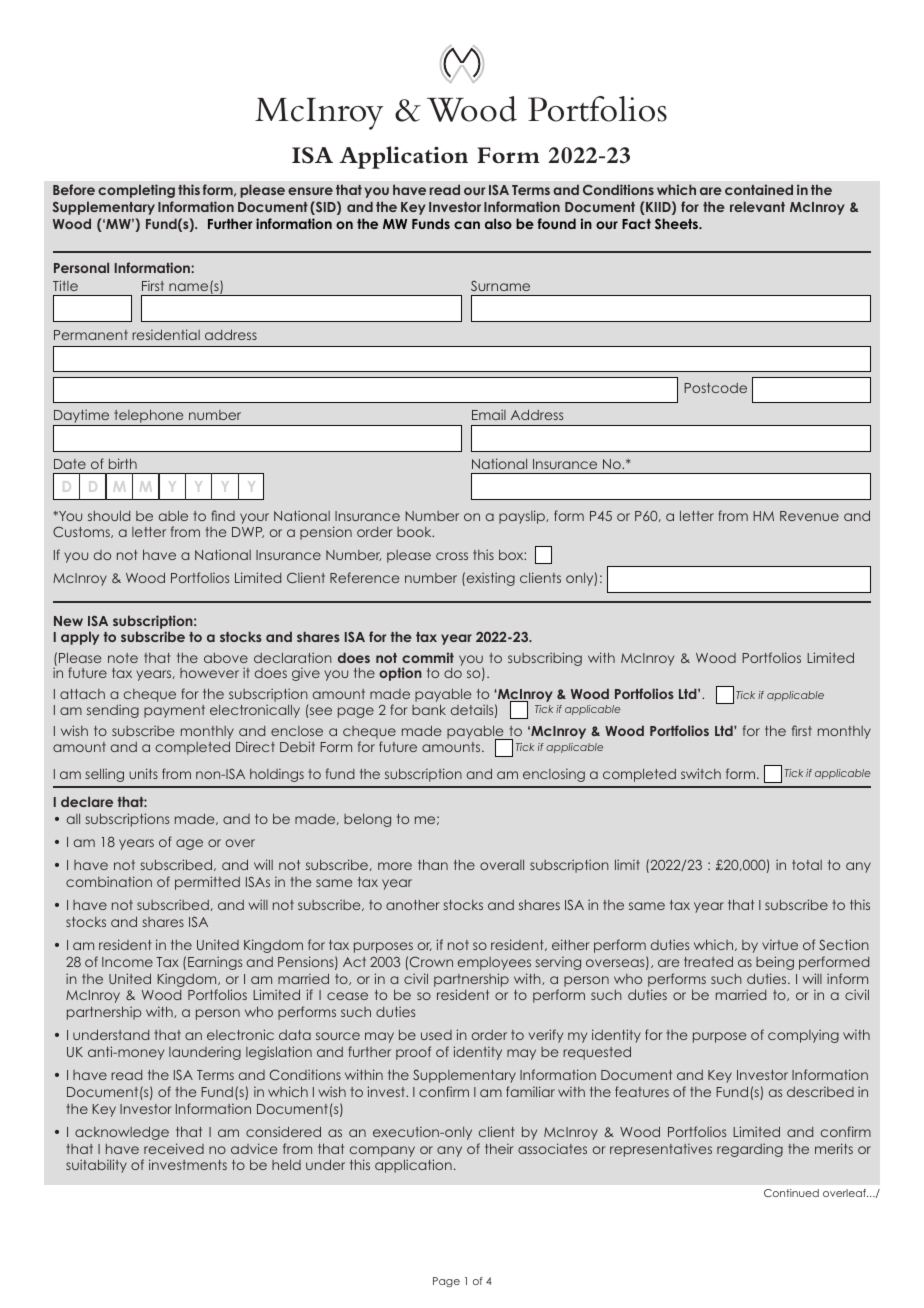  Describe the element at coordinates (467, 225) in the screenshot. I see `can` at that location.
